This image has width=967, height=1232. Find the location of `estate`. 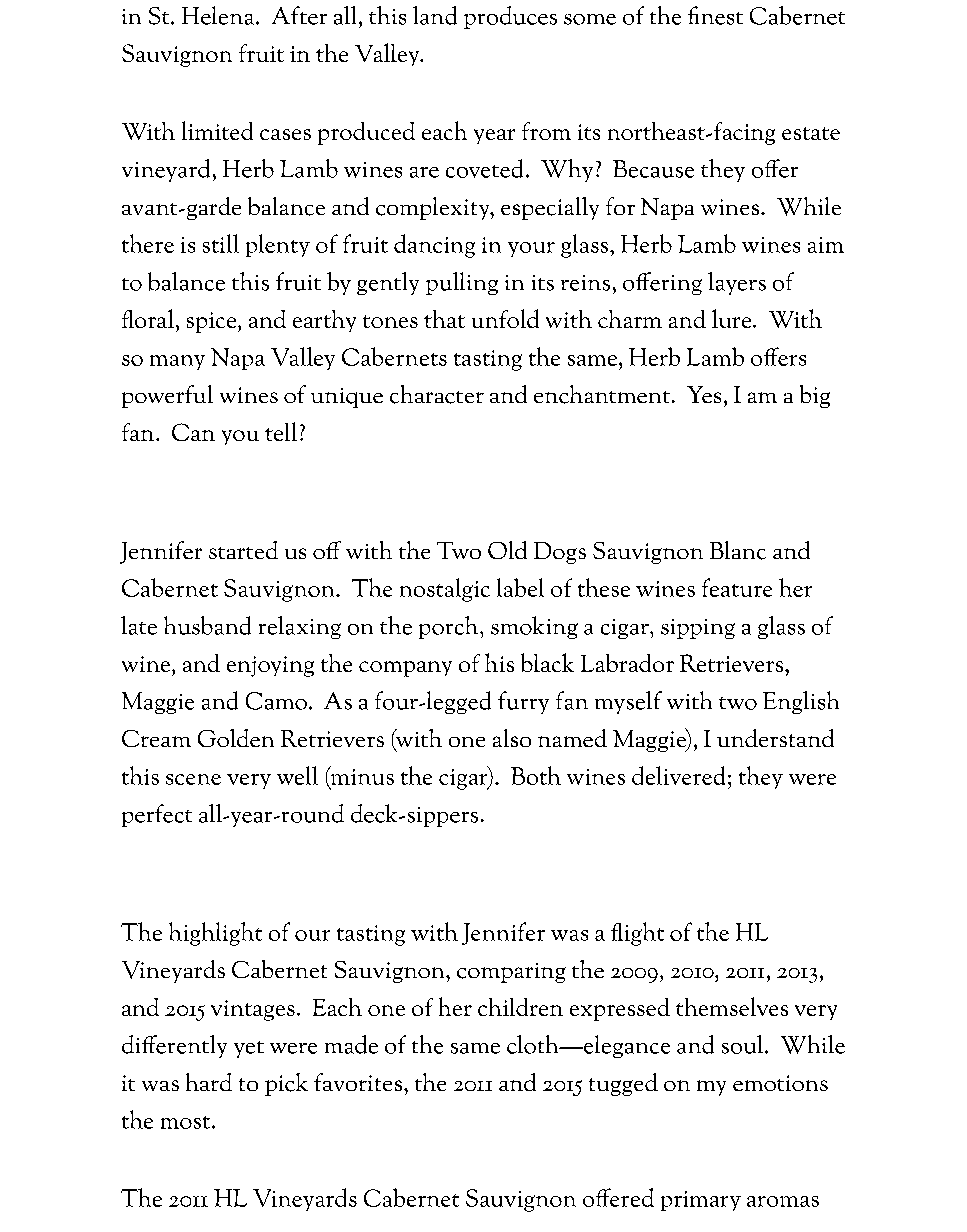

estate is located at coordinates (811, 133).
